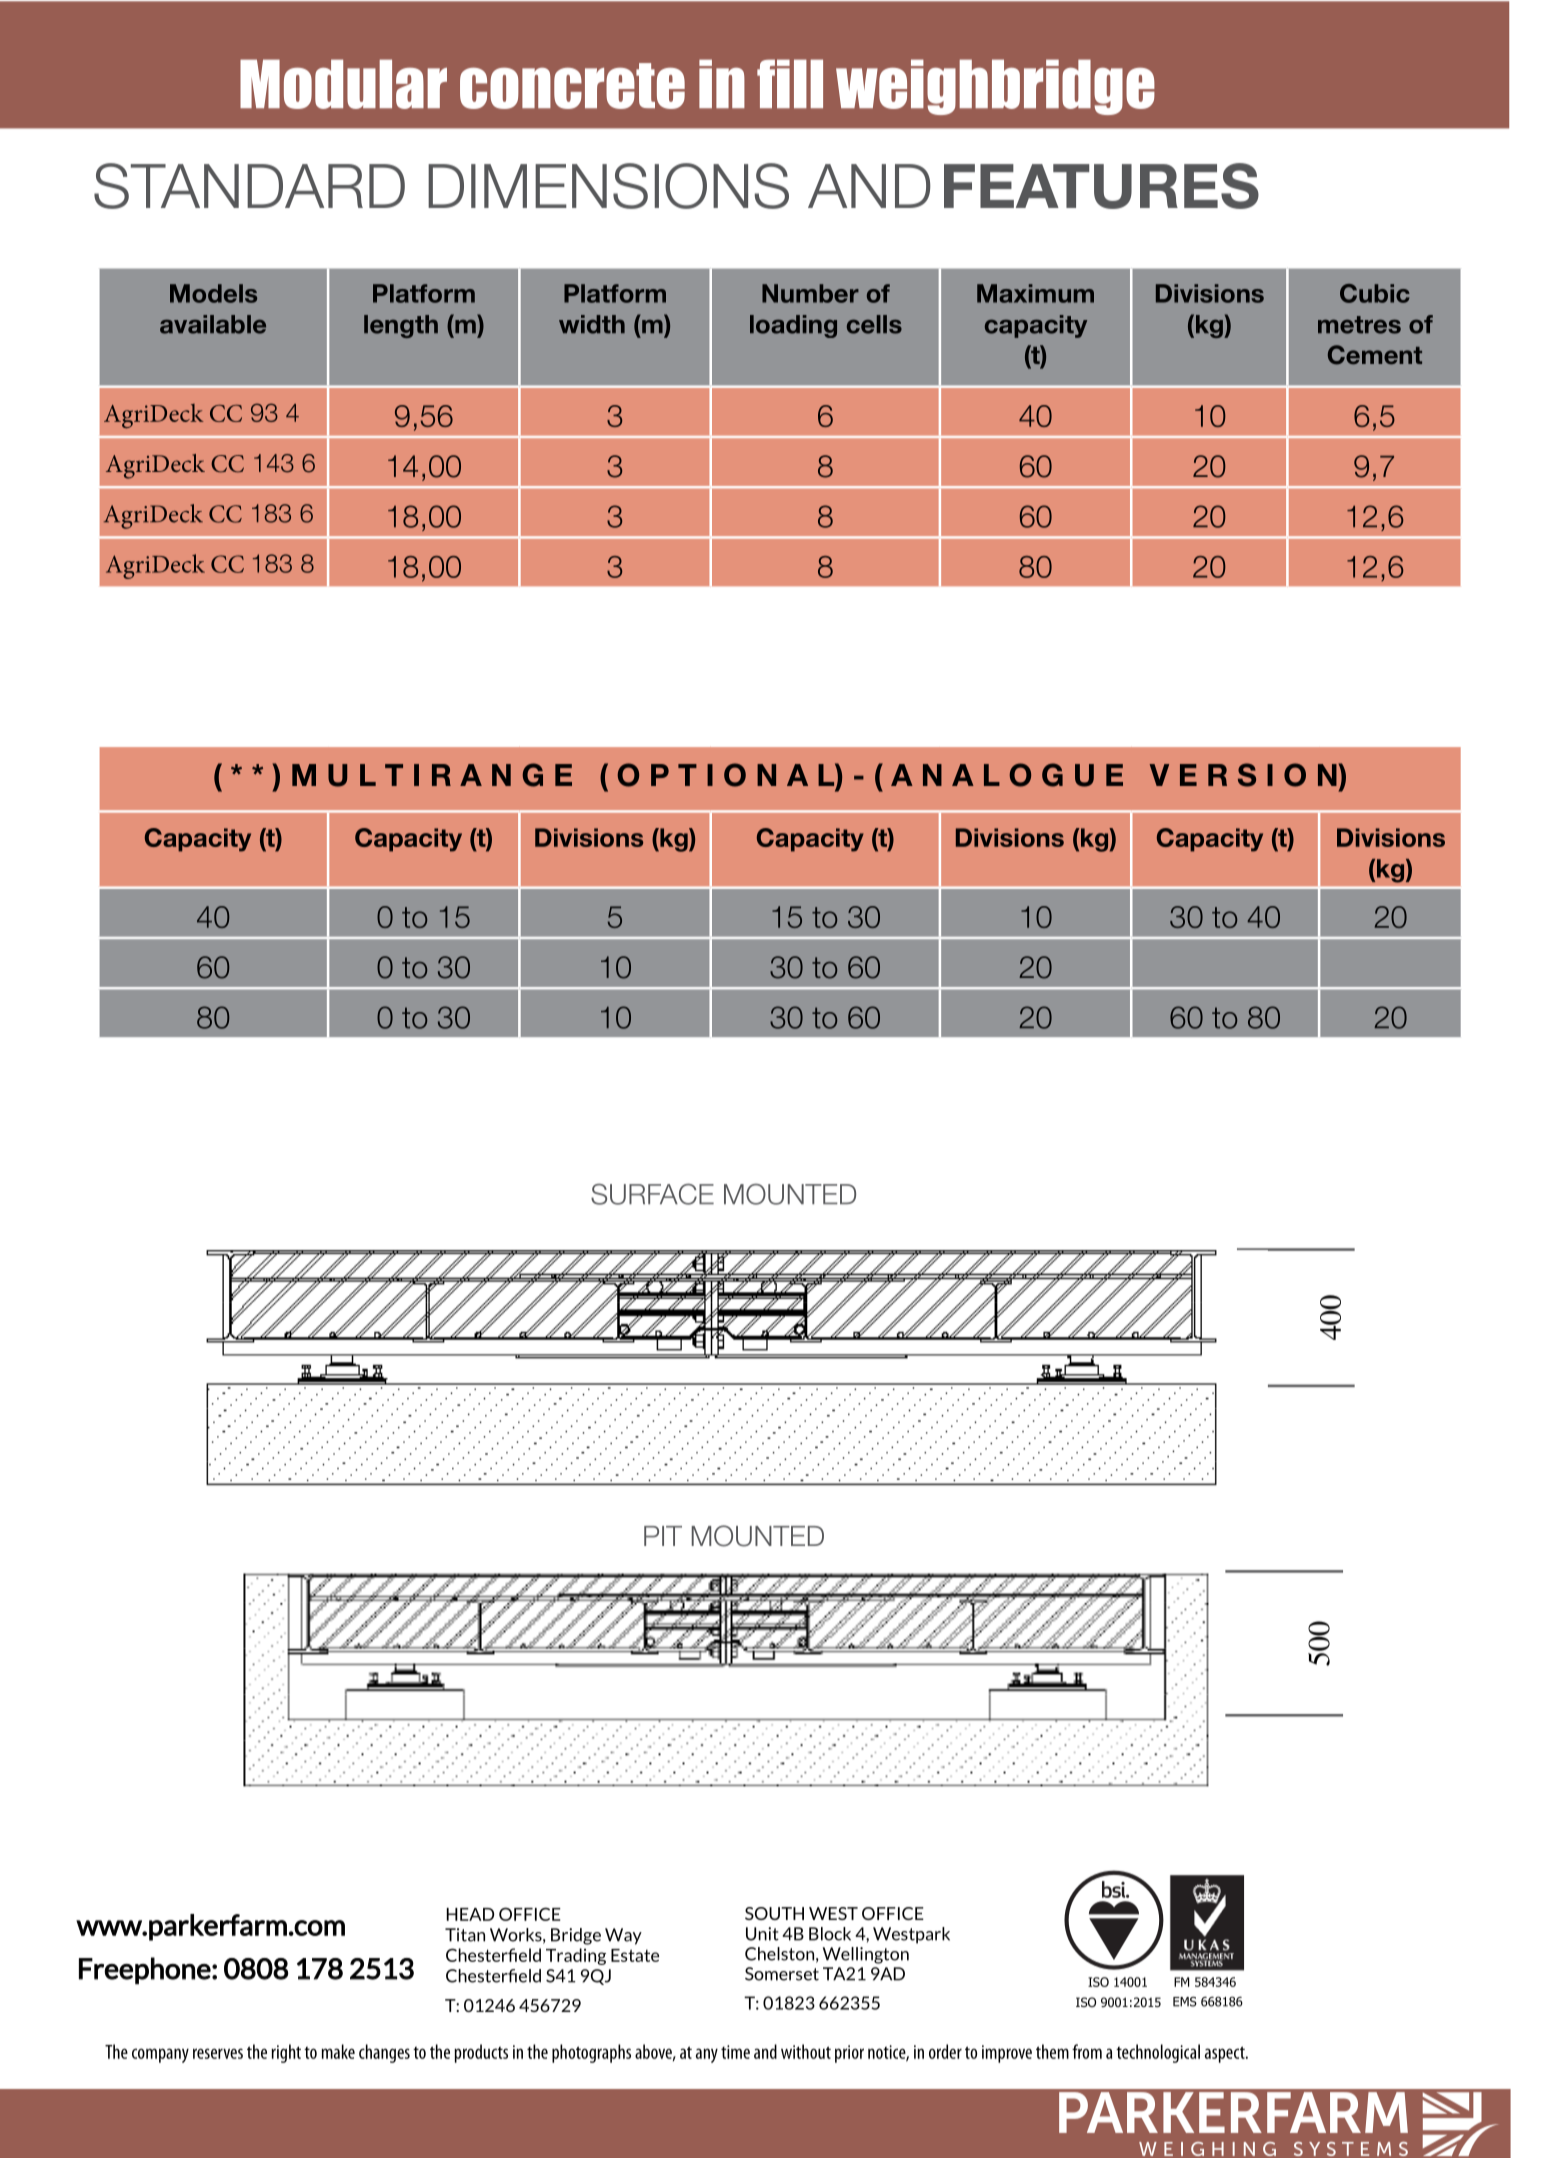 The width and height of the screenshot is (1555, 2158). I want to click on SOUTH, so click(774, 1913).
